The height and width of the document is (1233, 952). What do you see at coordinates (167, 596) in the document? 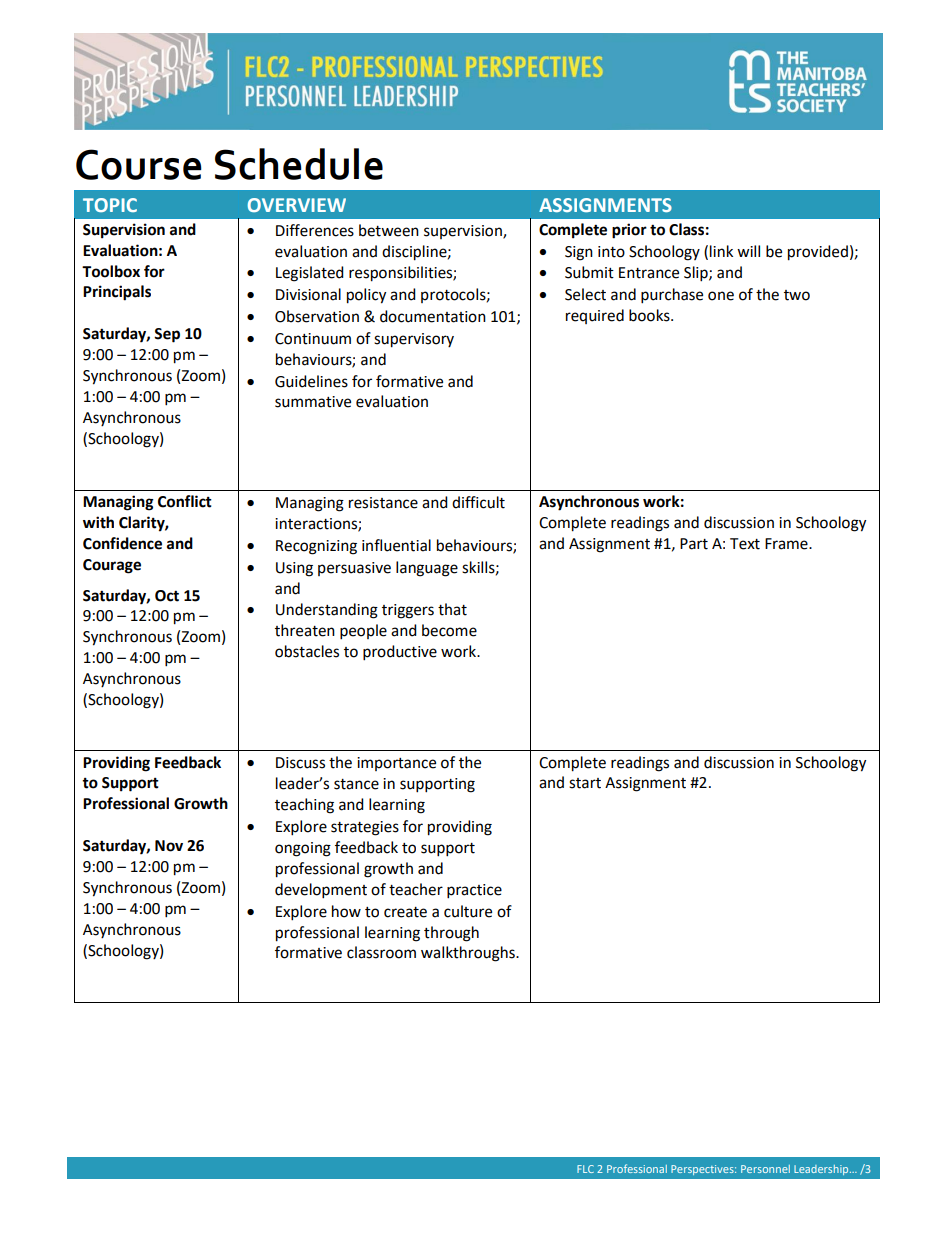
I see `Oct` at bounding box center [167, 596].
